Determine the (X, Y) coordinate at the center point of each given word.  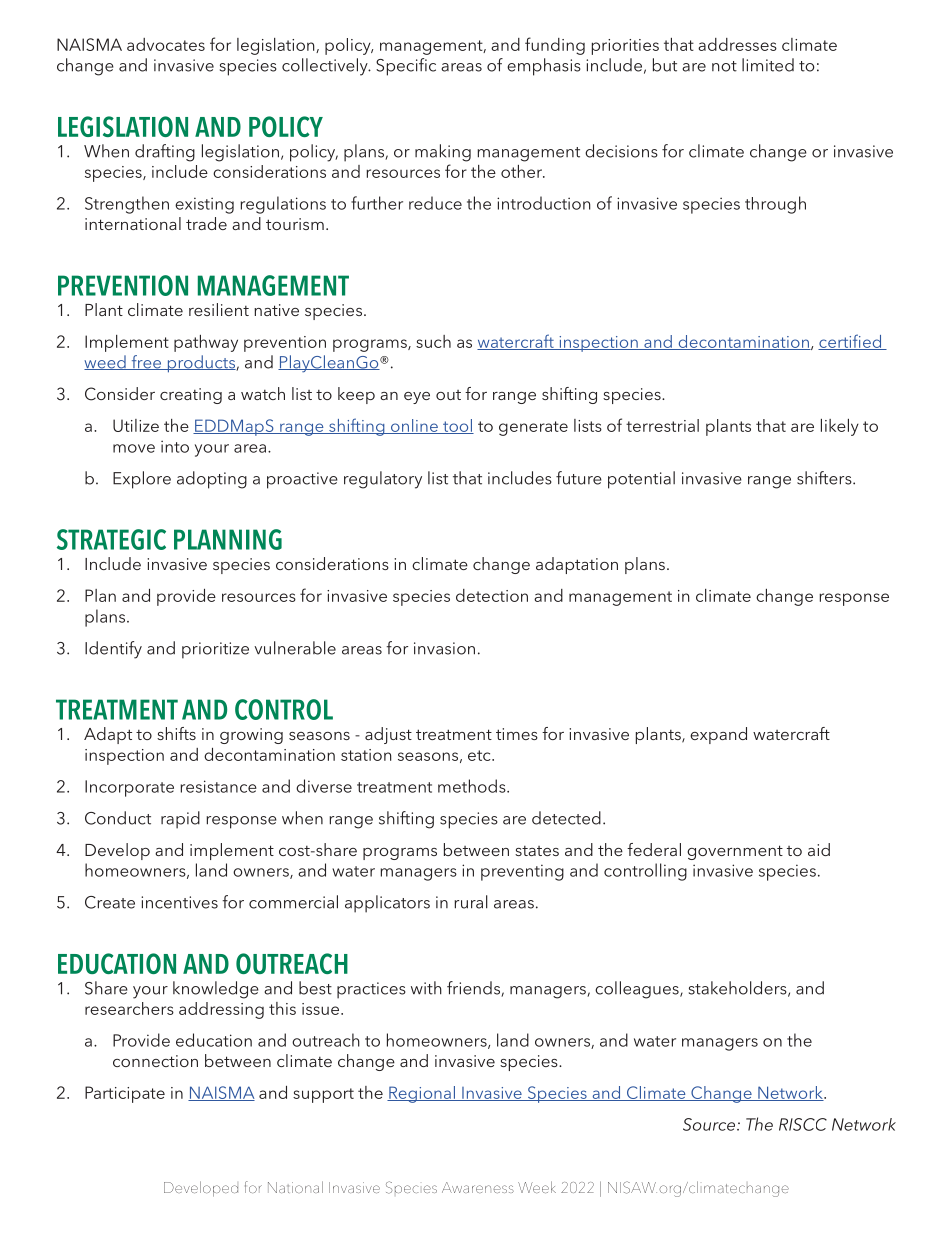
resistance (218, 786)
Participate (125, 1094)
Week (537, 1187)
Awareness (478, 1187)
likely (840, 427)
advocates (166, 44)
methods (473, 786)
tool (457, 426)
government (735, 852)
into (175, 446)
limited (768, 65)
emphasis (544, 67)
